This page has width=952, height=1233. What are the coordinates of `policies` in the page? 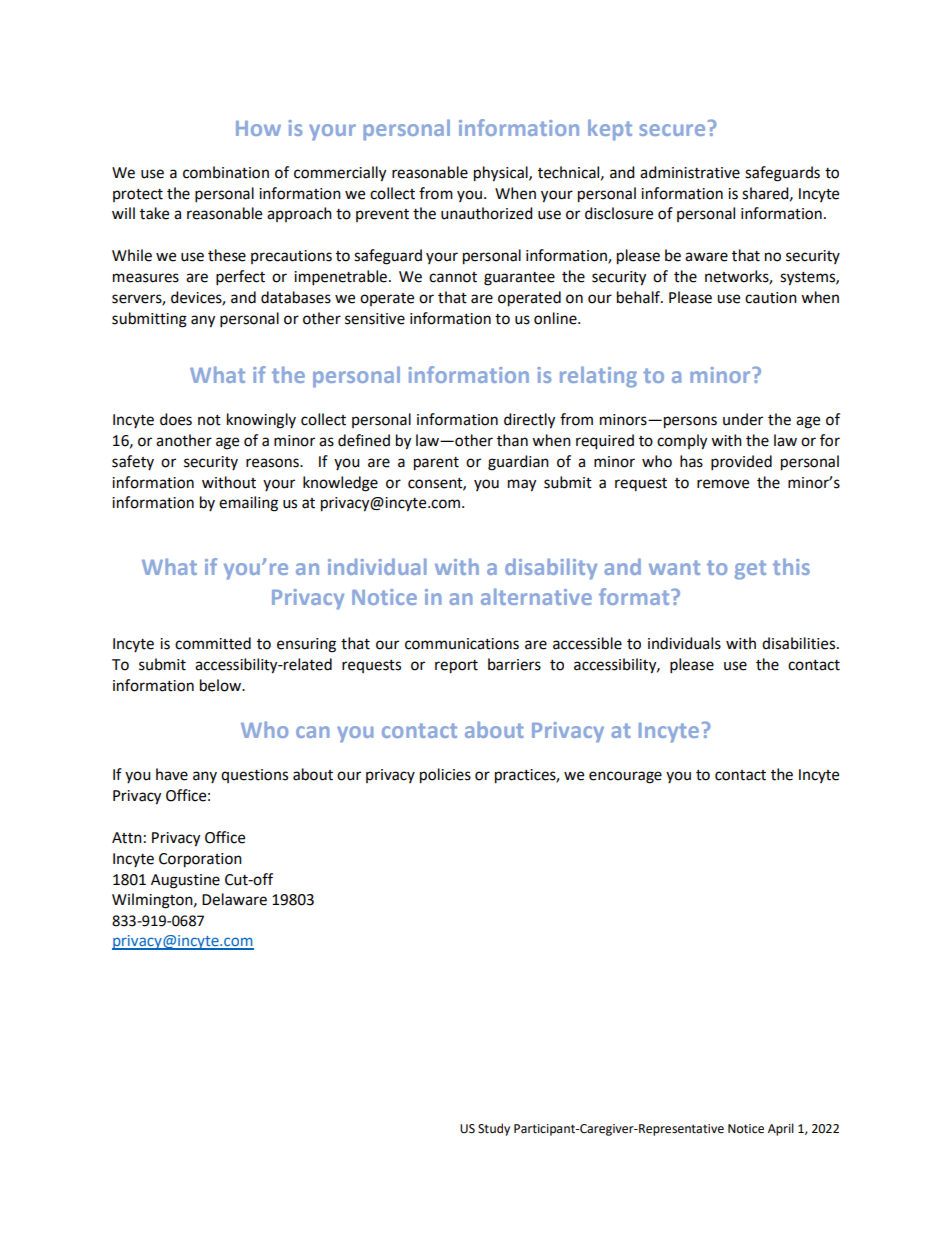 It's located at (445, 776).
